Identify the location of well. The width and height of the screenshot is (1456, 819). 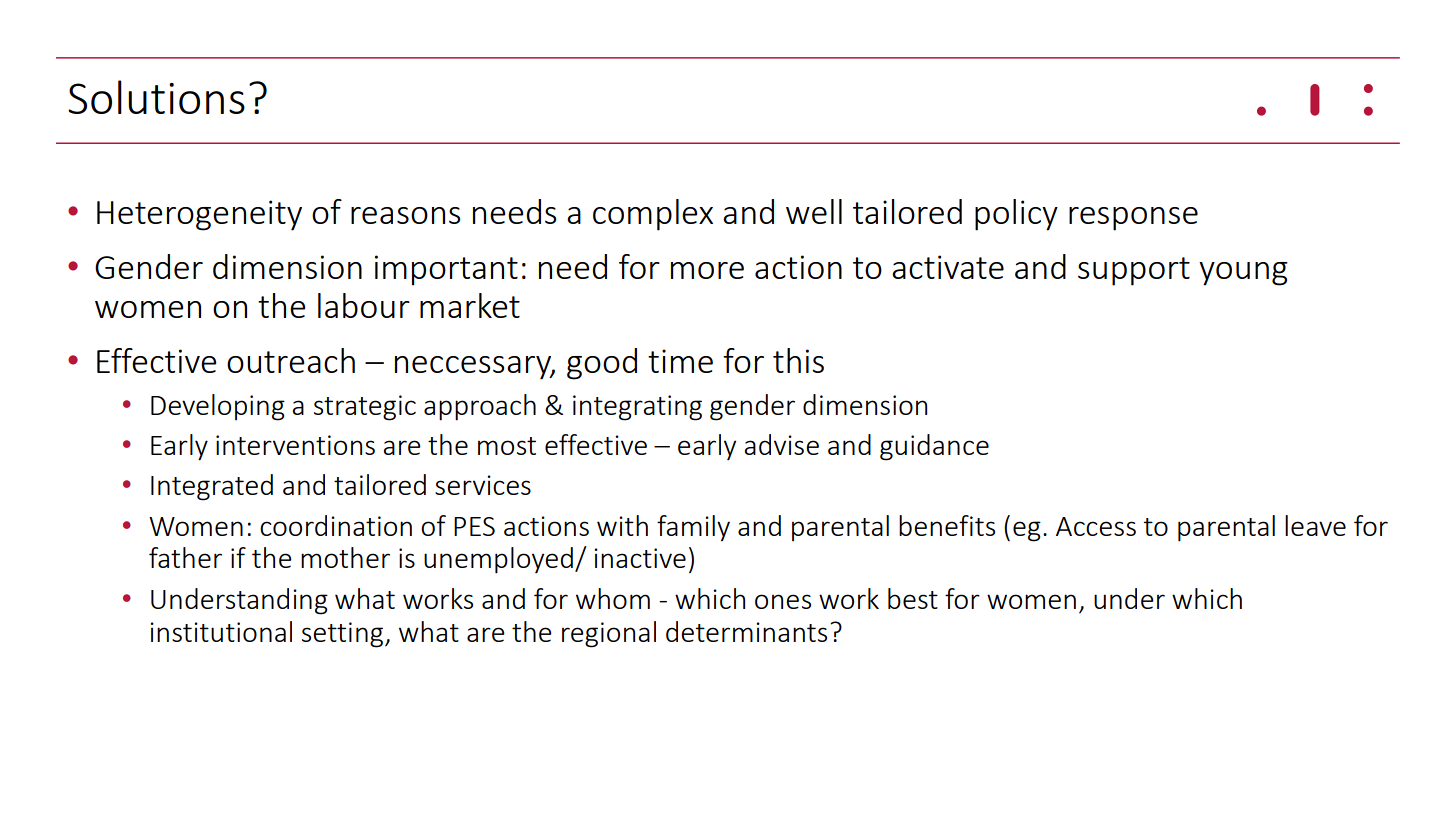
(814, 211).
